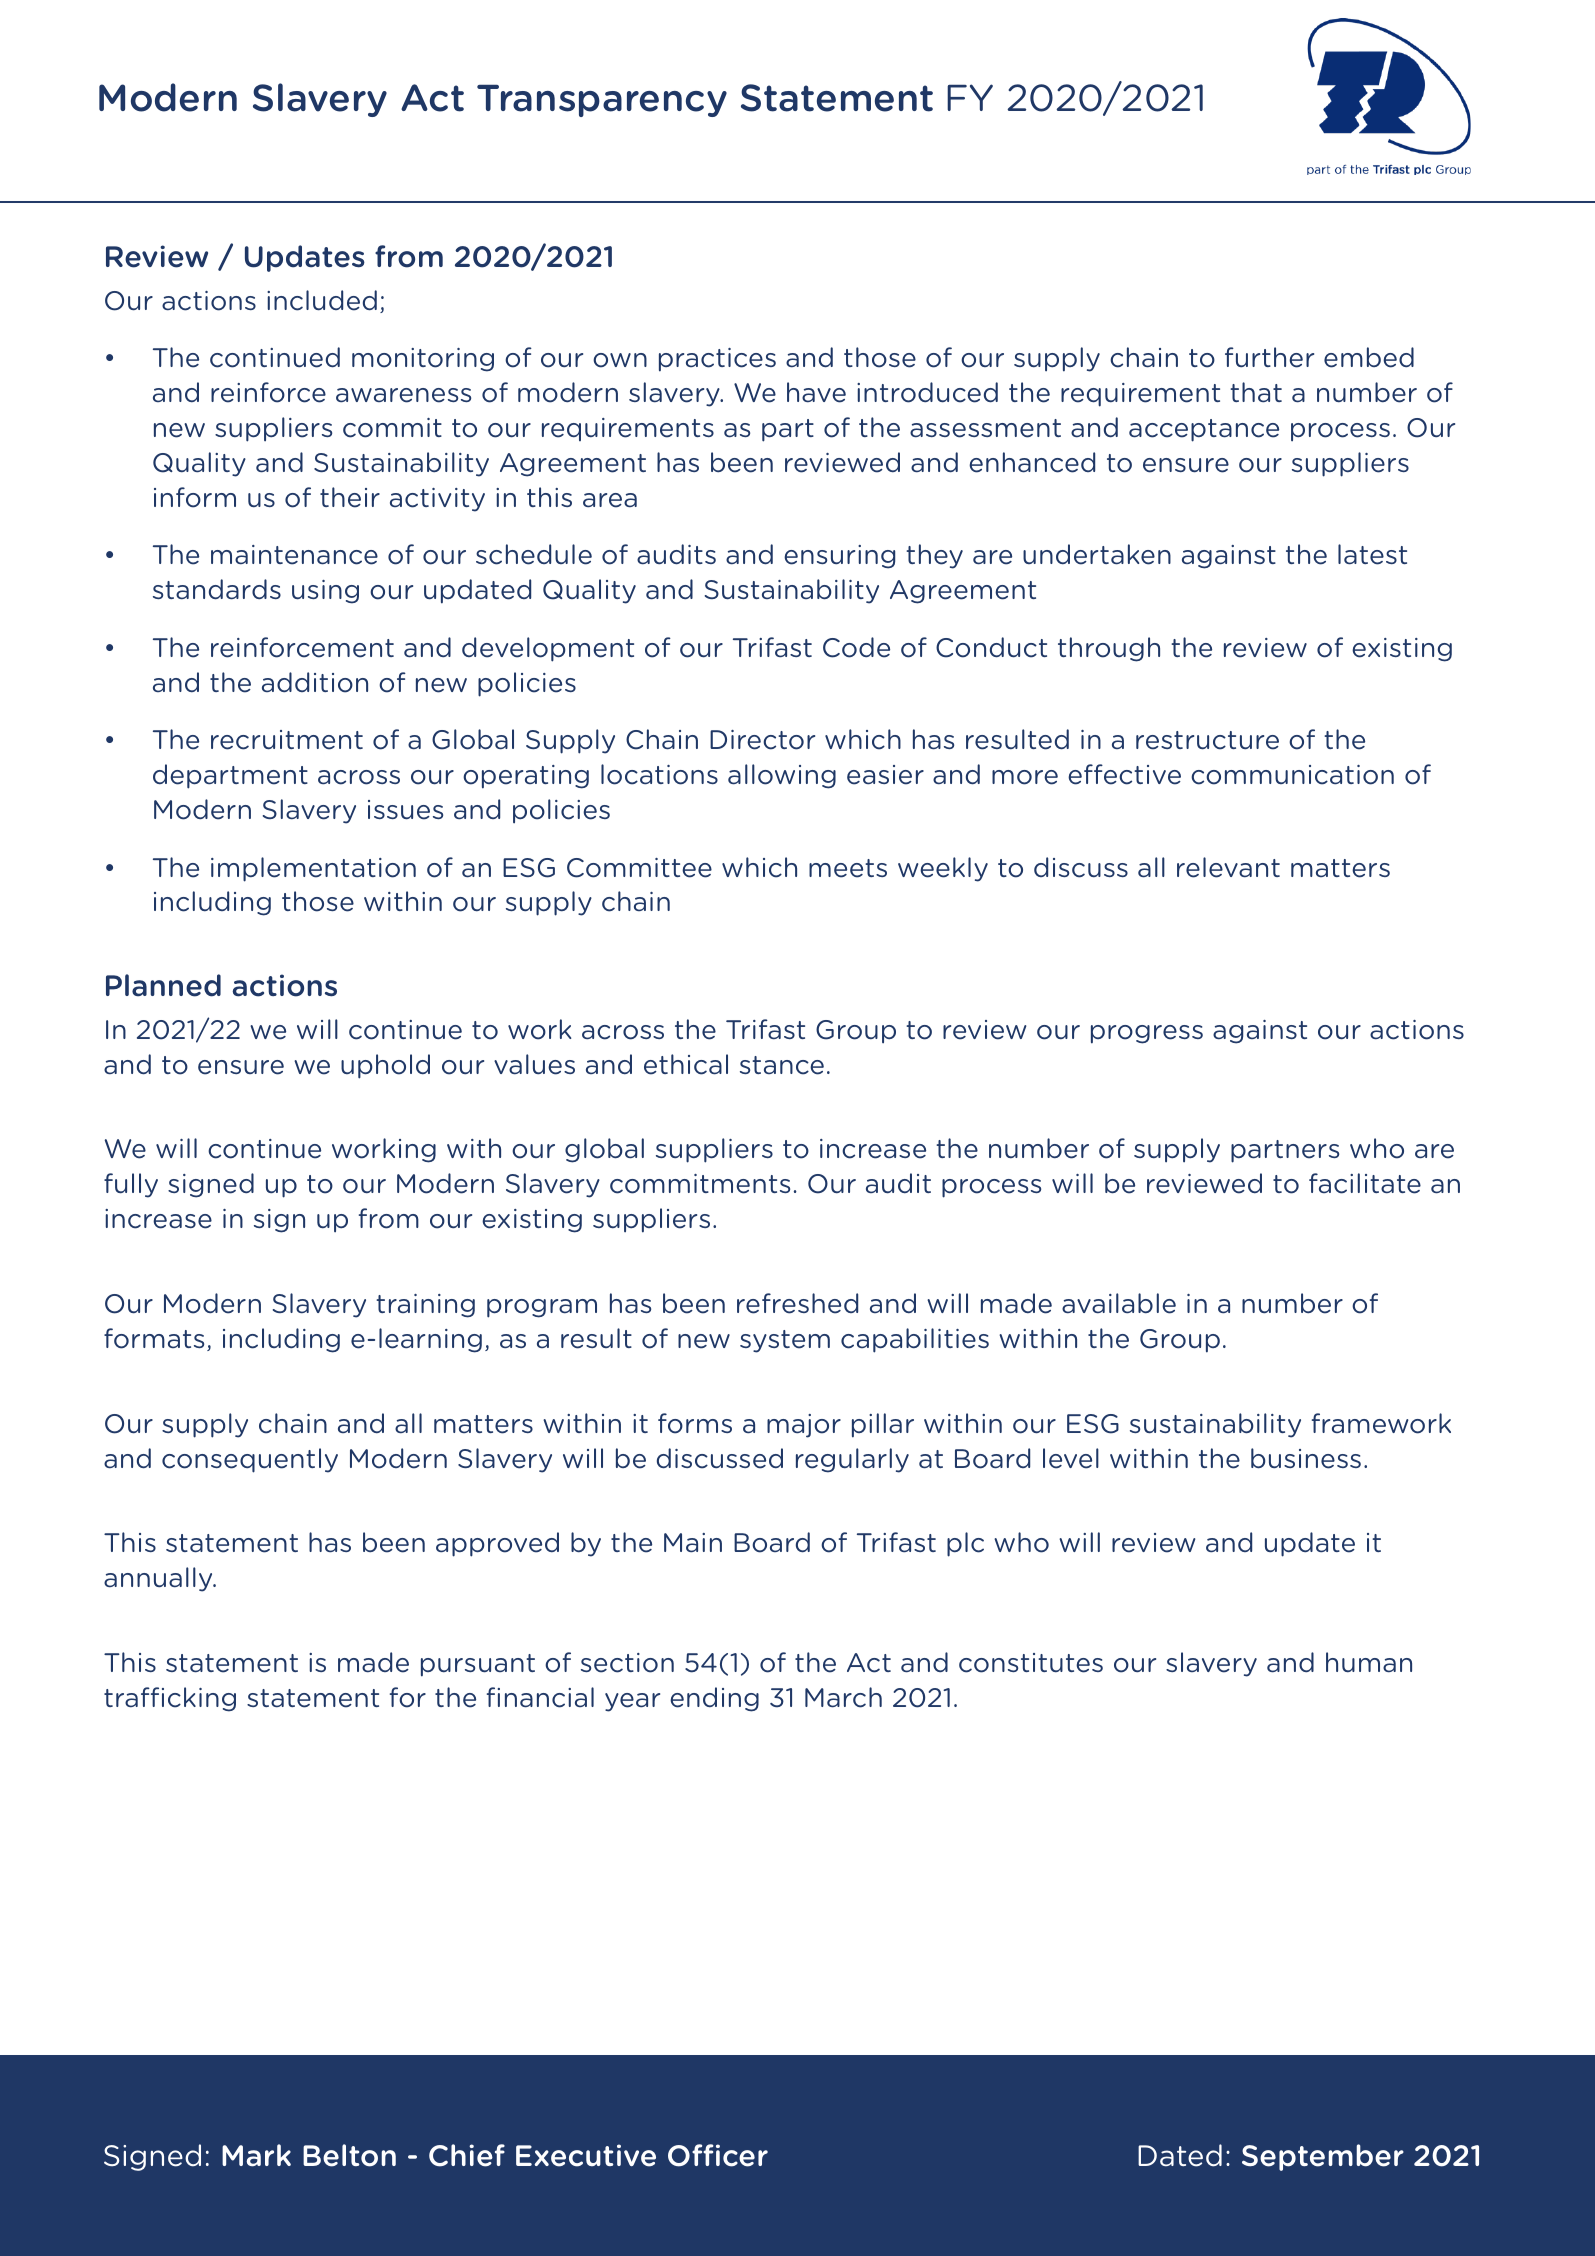  What do you see at coordinates (602, 101) in the screenshot?
I see `Transparency` at bounding box center [602, 101].
